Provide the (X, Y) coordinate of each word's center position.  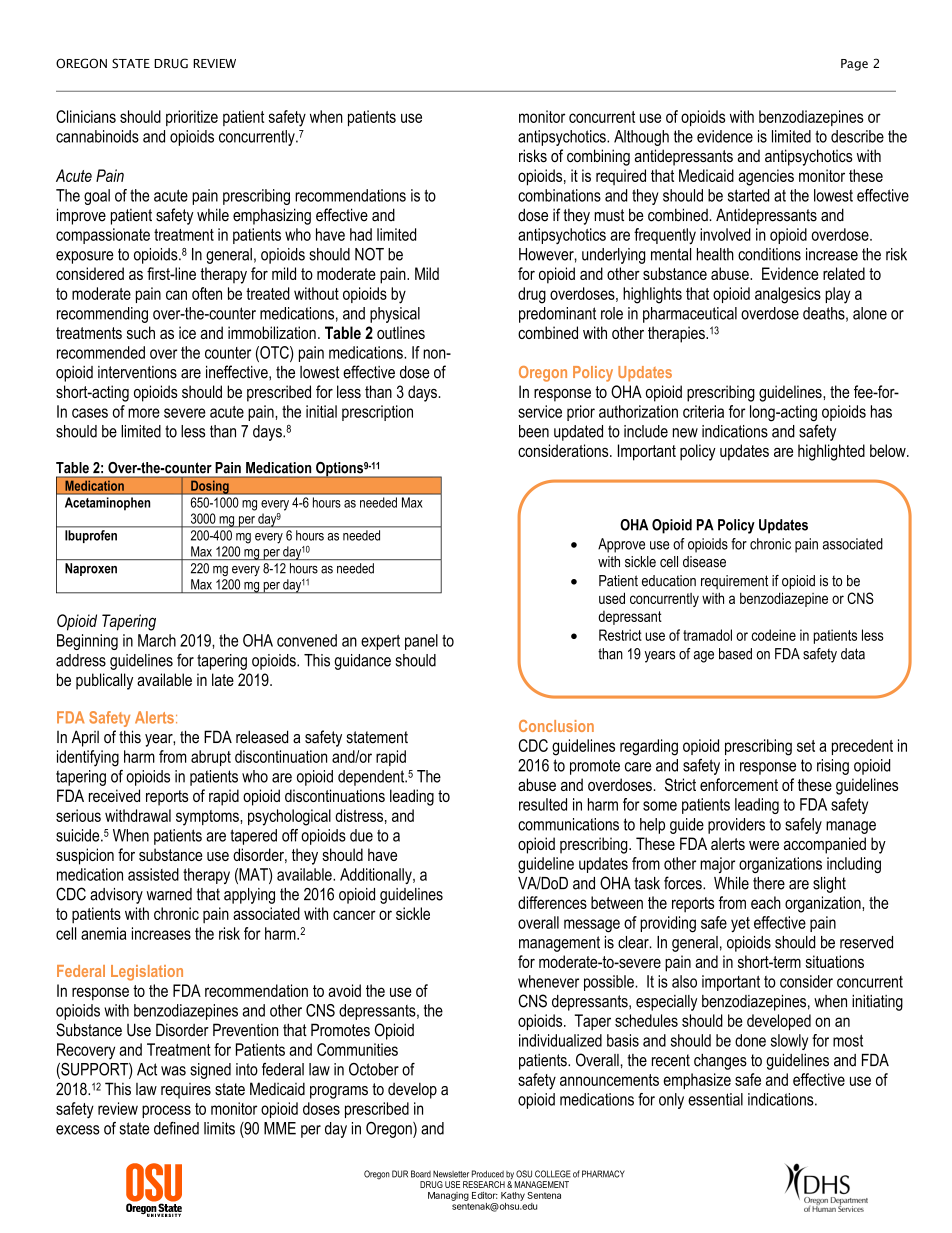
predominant (557, 315)
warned (169, 894)
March (157, 640)
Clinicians (86, 116)
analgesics (788, 295)
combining (598, 157)
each (766, 902)
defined (176, 1128)
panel (421, 642)
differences (552, 902)
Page (854, 65)
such (141, 332)
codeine (774, 635)
